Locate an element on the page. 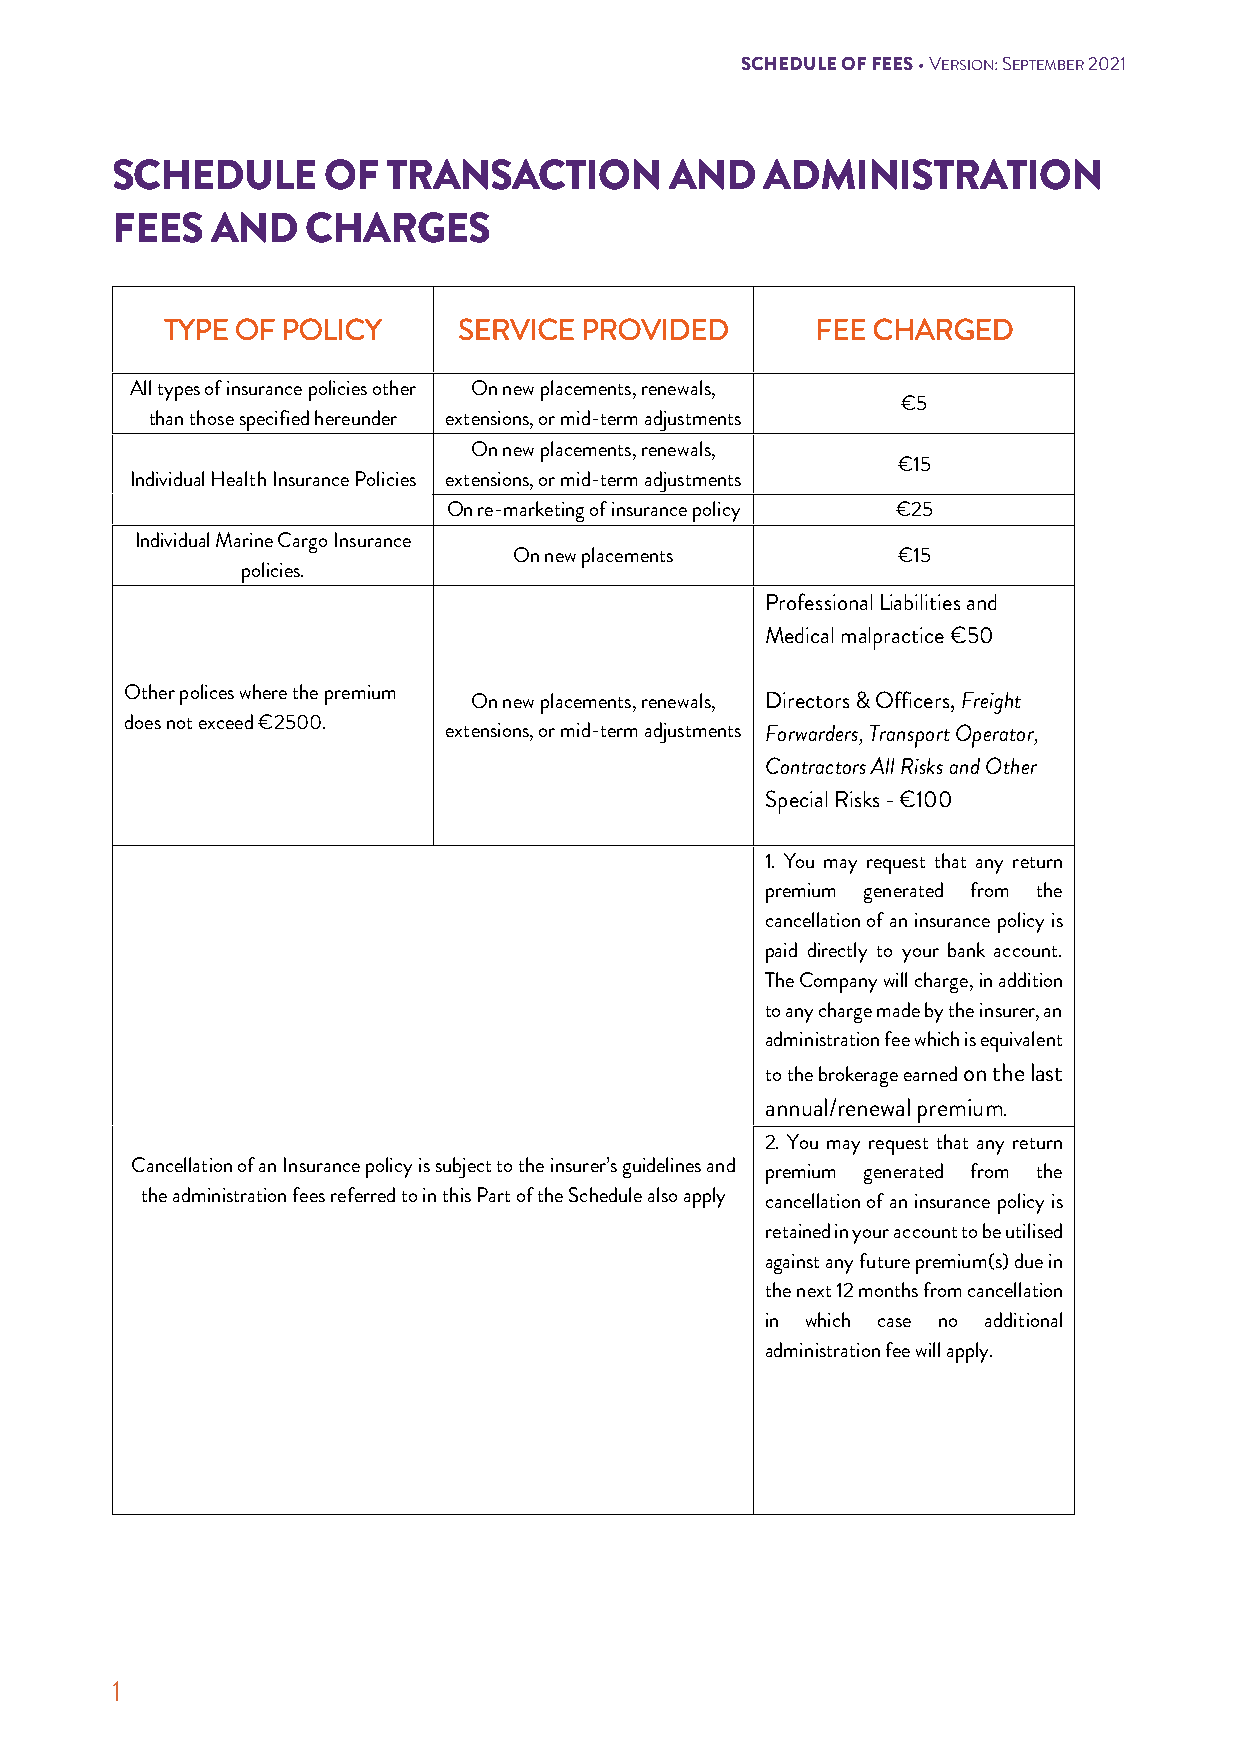 The height and width of the document is (1752, 1239). bank is located at coordinates (966, 949).
